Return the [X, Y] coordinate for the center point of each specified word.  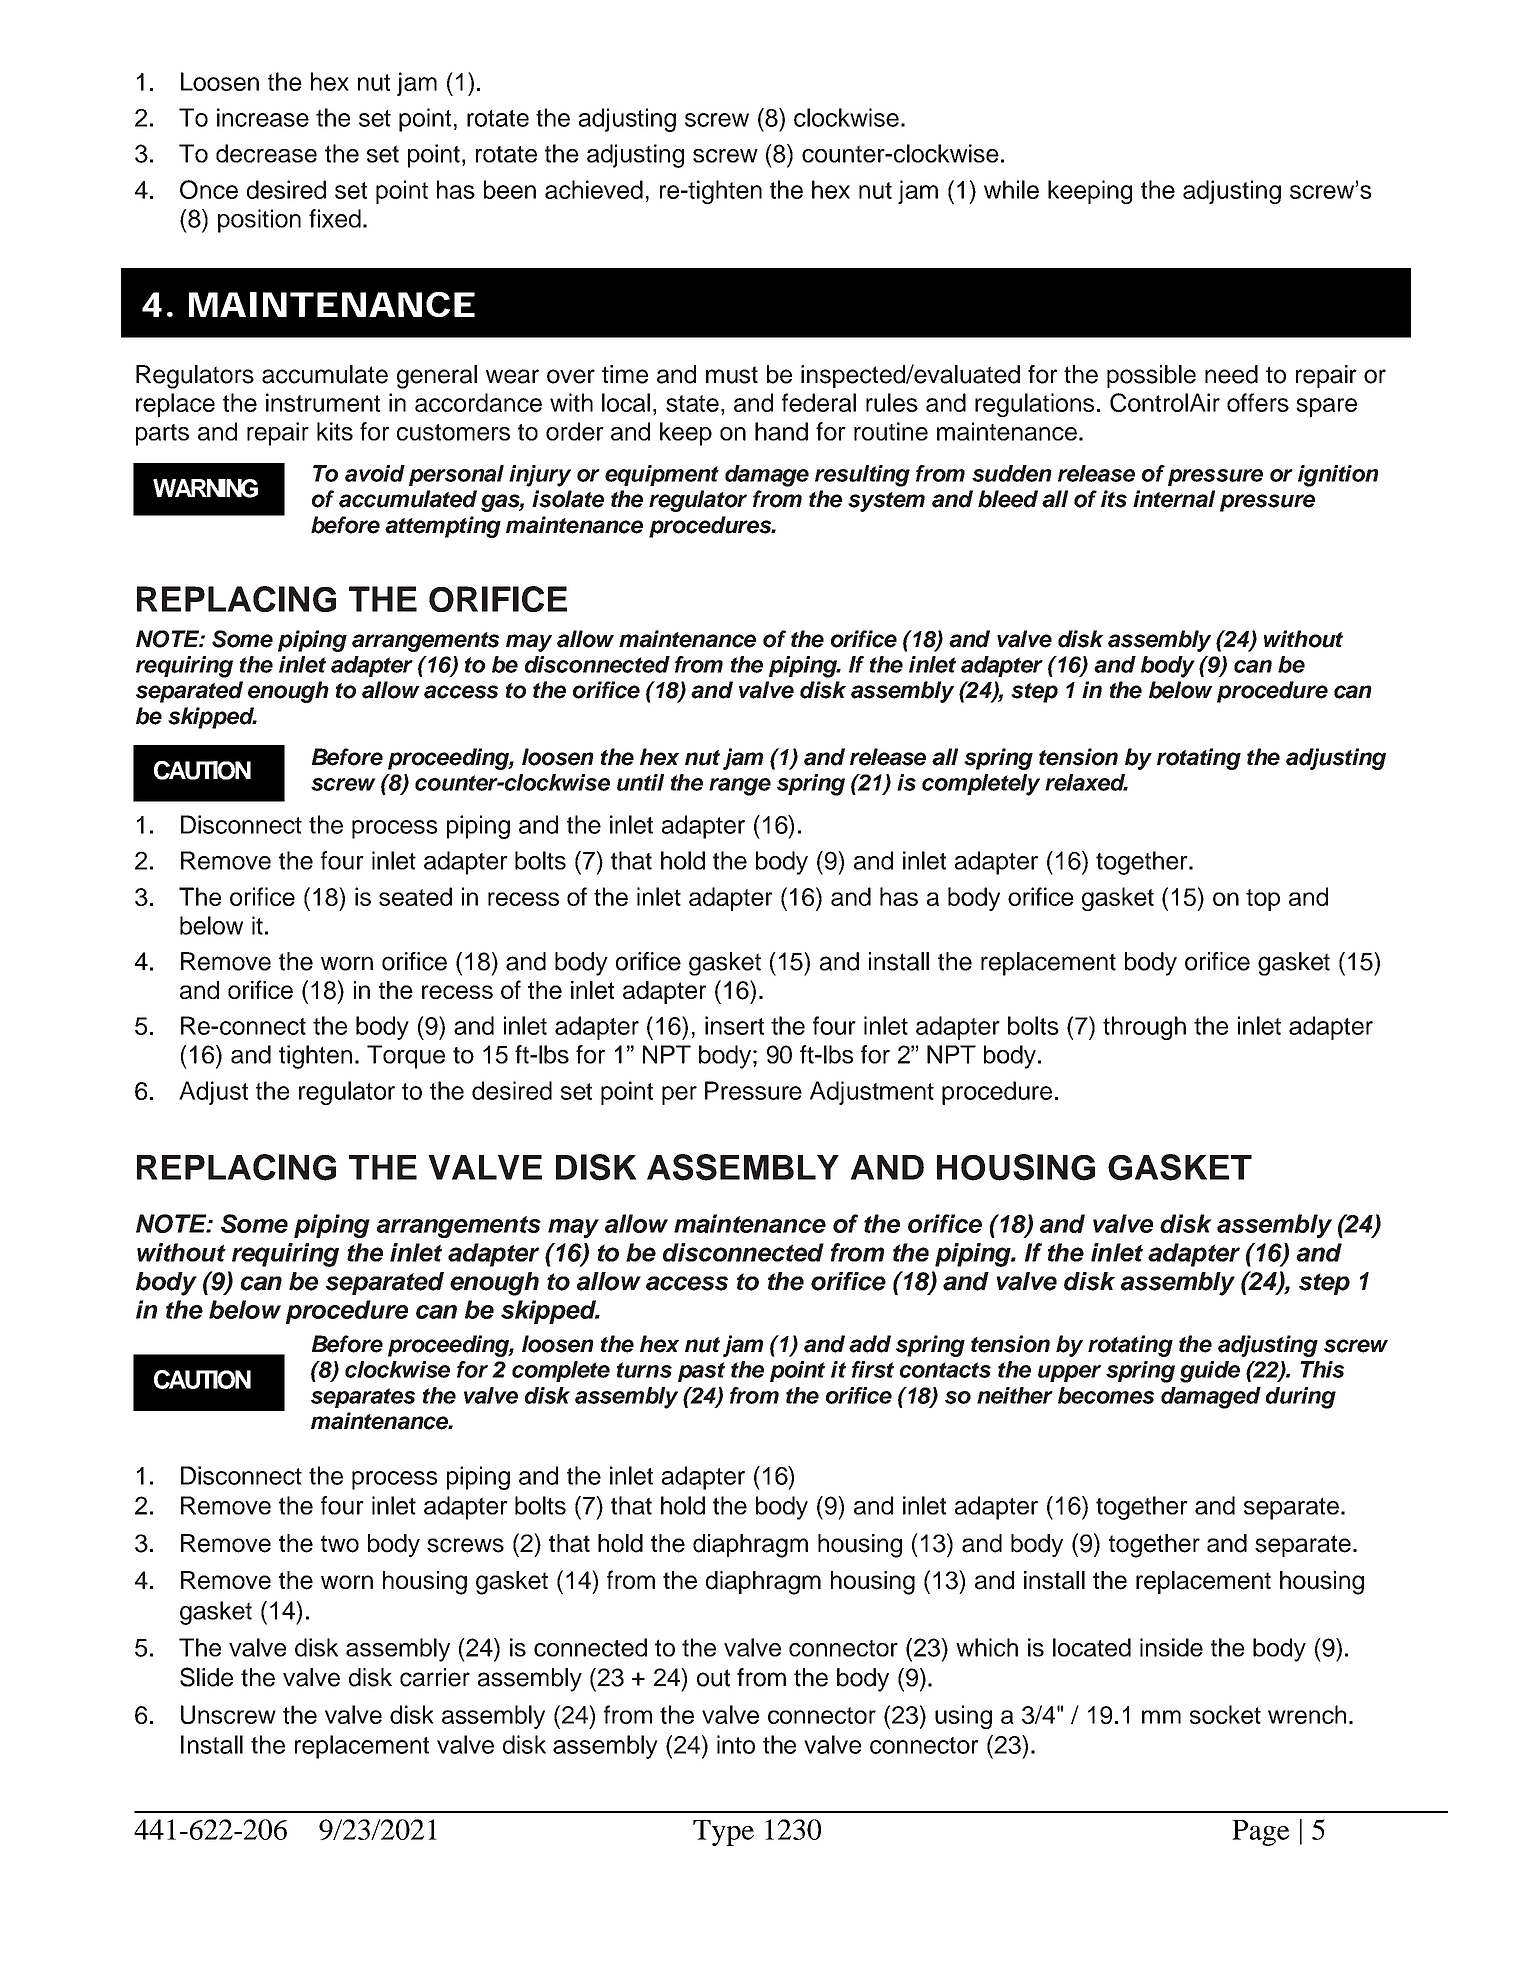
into [736, 1744]
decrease [266, 153]
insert [734, 1025]
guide [1210, 1372]
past [701, 1372]
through [1144, 1028]
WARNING [205, 488]
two [340, 1544]
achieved [594, 189]
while [1011, 189]
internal [1174, 499]
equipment [662, 475]
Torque [406, 1057]
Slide [206, 1677]
